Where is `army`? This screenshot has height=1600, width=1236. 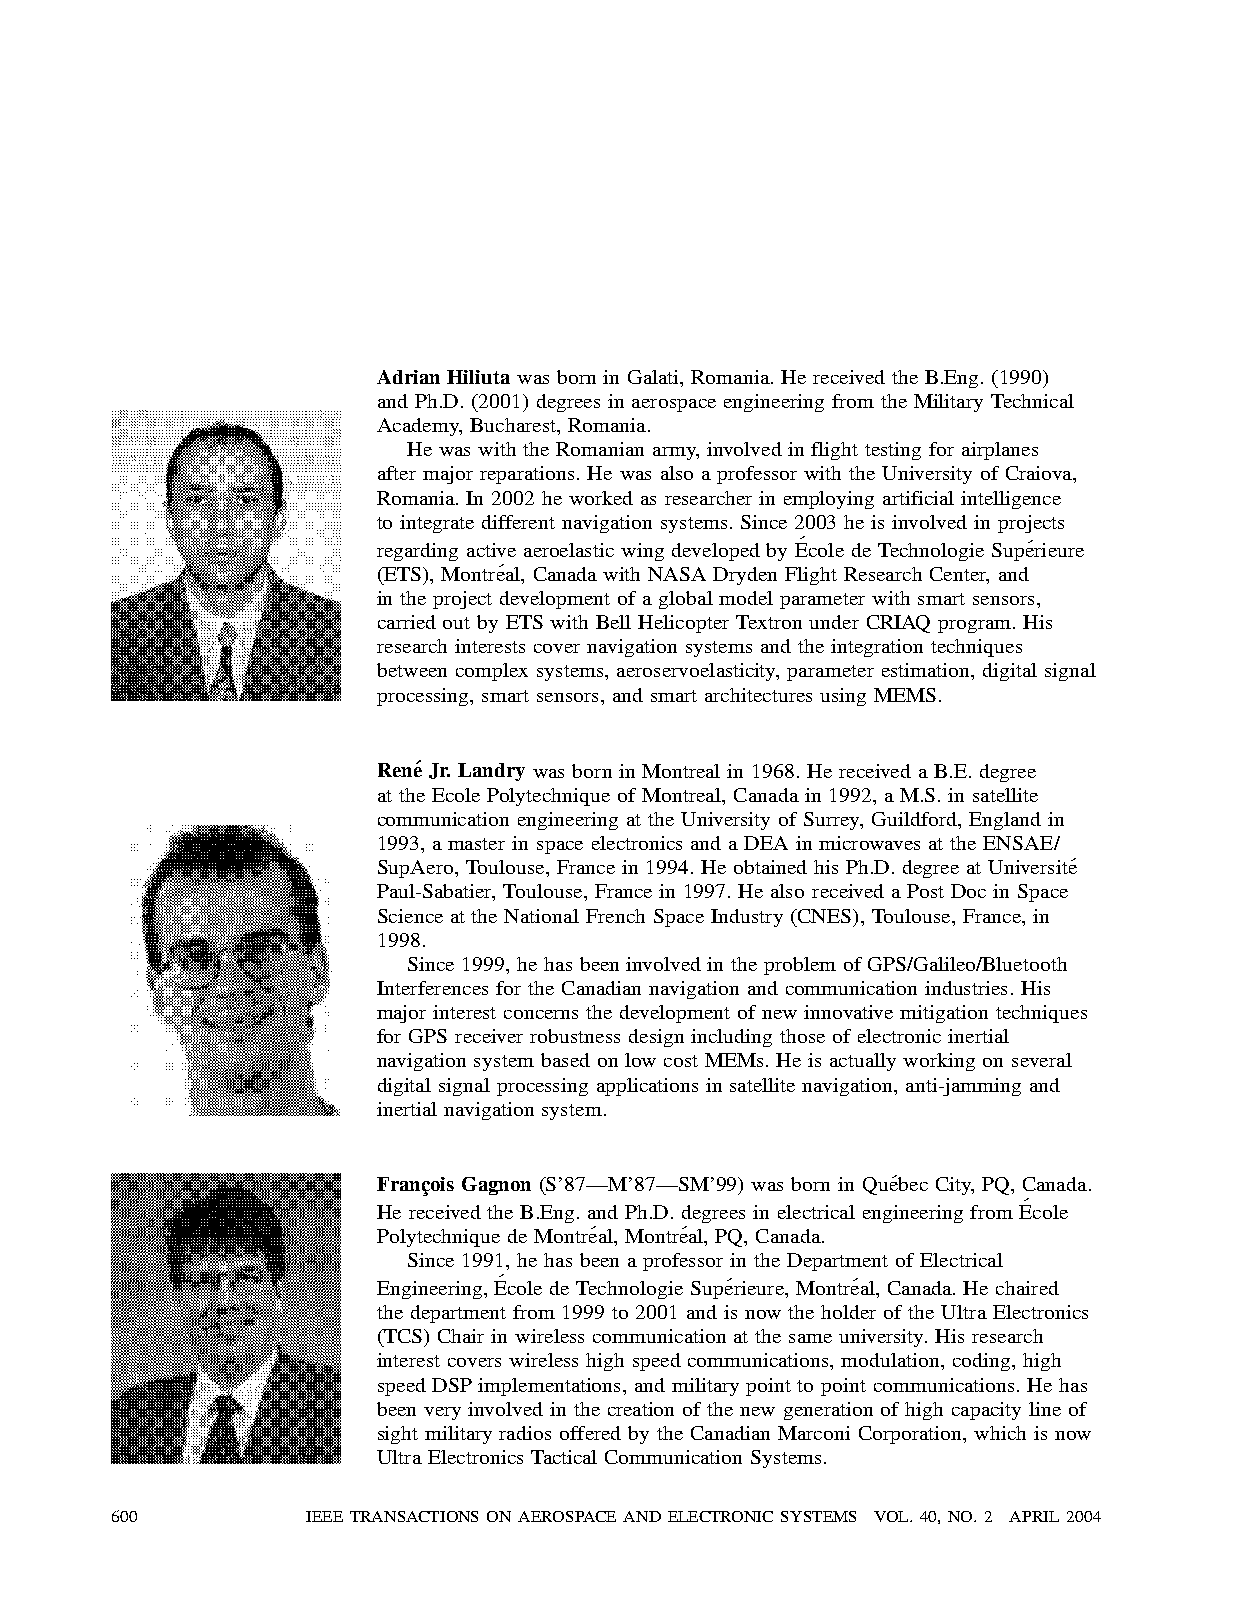
army is located at coordinates (675, 453).
